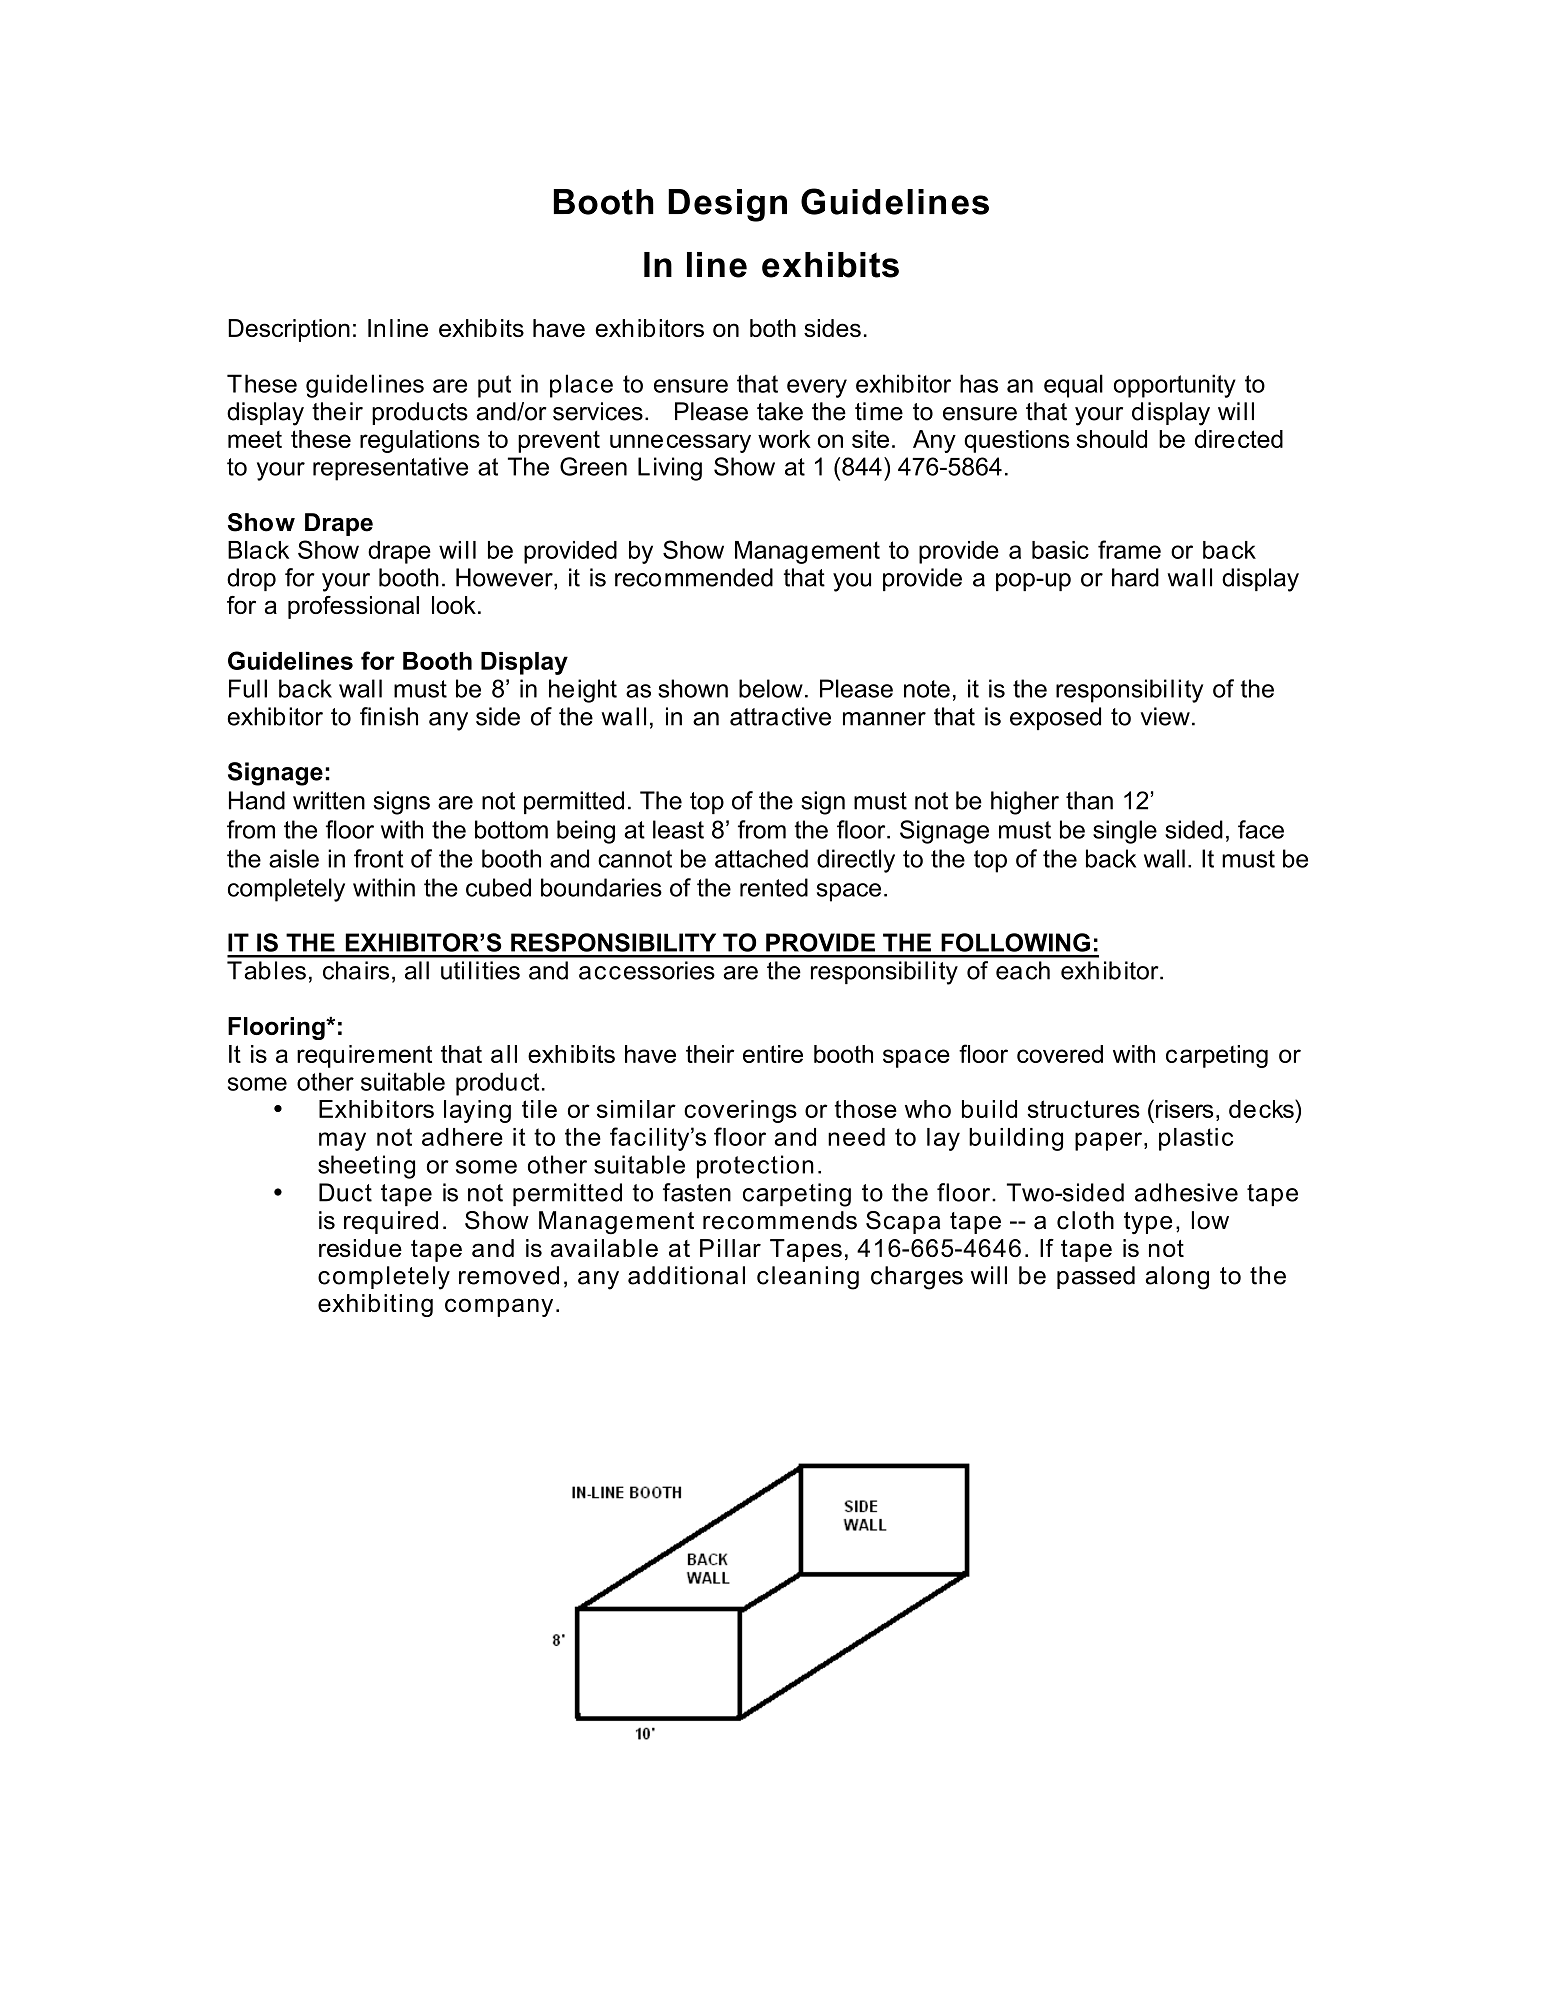 The width and height of the screenshot is (1543, 1996). I want to click on Description, so click(289, 330).
